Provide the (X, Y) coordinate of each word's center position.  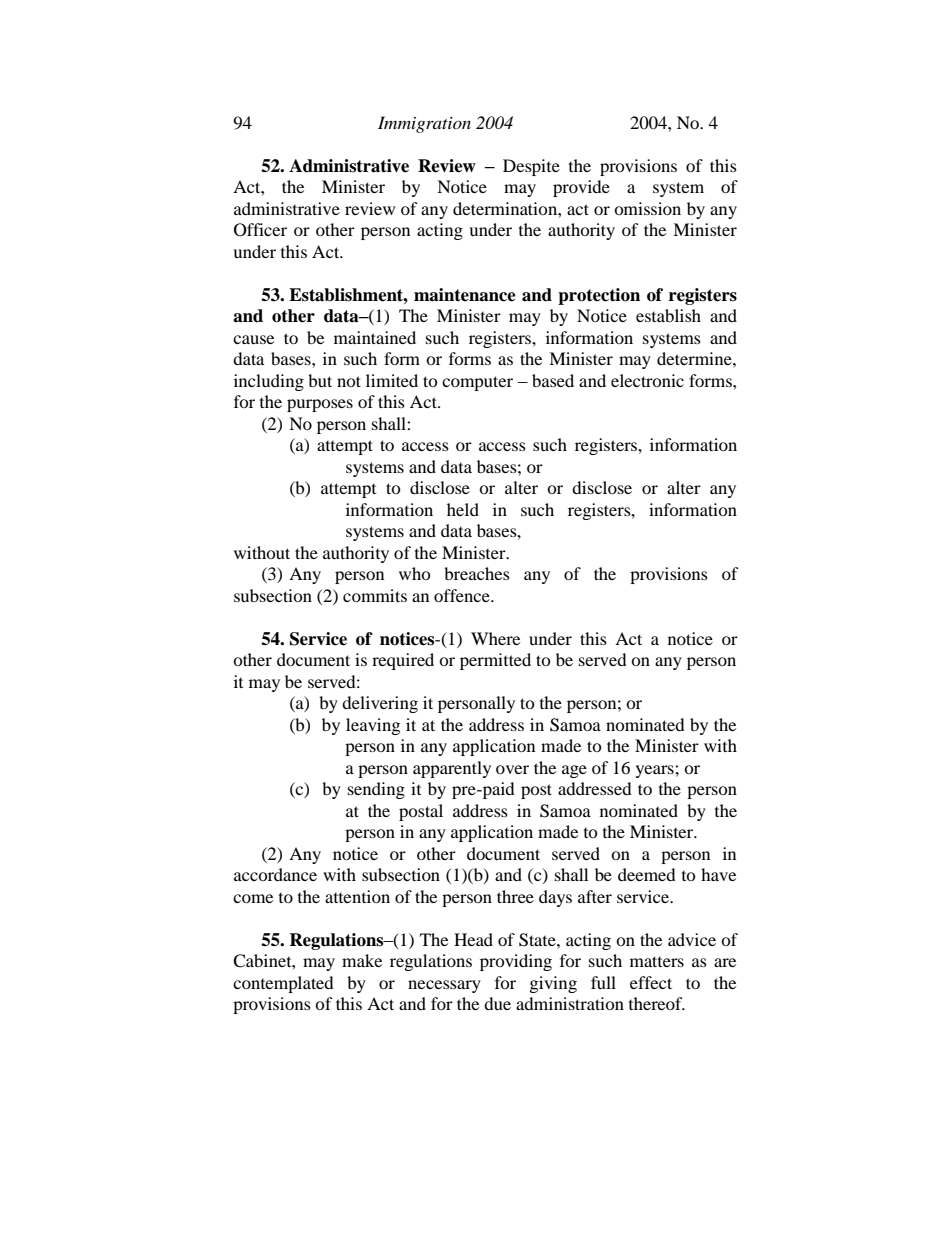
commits (375, 595)
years (656, 771)
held (463, 509)
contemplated (283, 984)
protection (599, 296)
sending (376, 790)
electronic (647, 380)
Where (495, 638)
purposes (320, 405)
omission (647, 208)
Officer (260, 230)
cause (253, 339)
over (512, 769)
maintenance (465, 295)
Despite (531, 167)
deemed (647, 874)
